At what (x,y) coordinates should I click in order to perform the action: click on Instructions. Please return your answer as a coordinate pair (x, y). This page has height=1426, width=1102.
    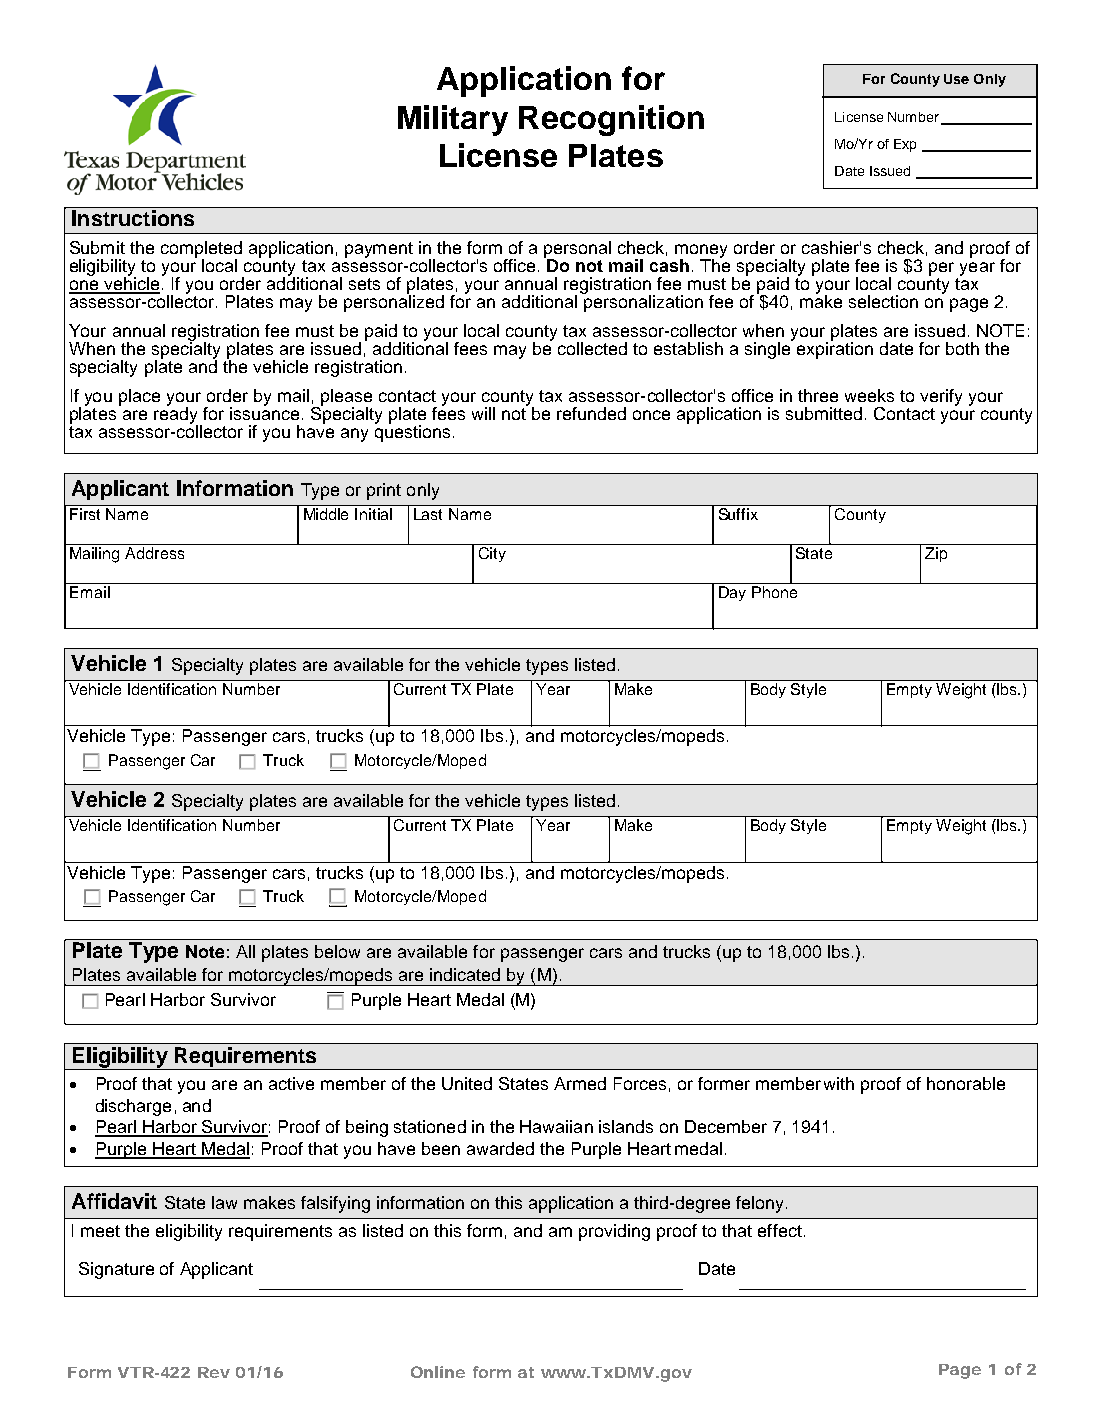
    Looking at the image, I should click on (133, 218).
